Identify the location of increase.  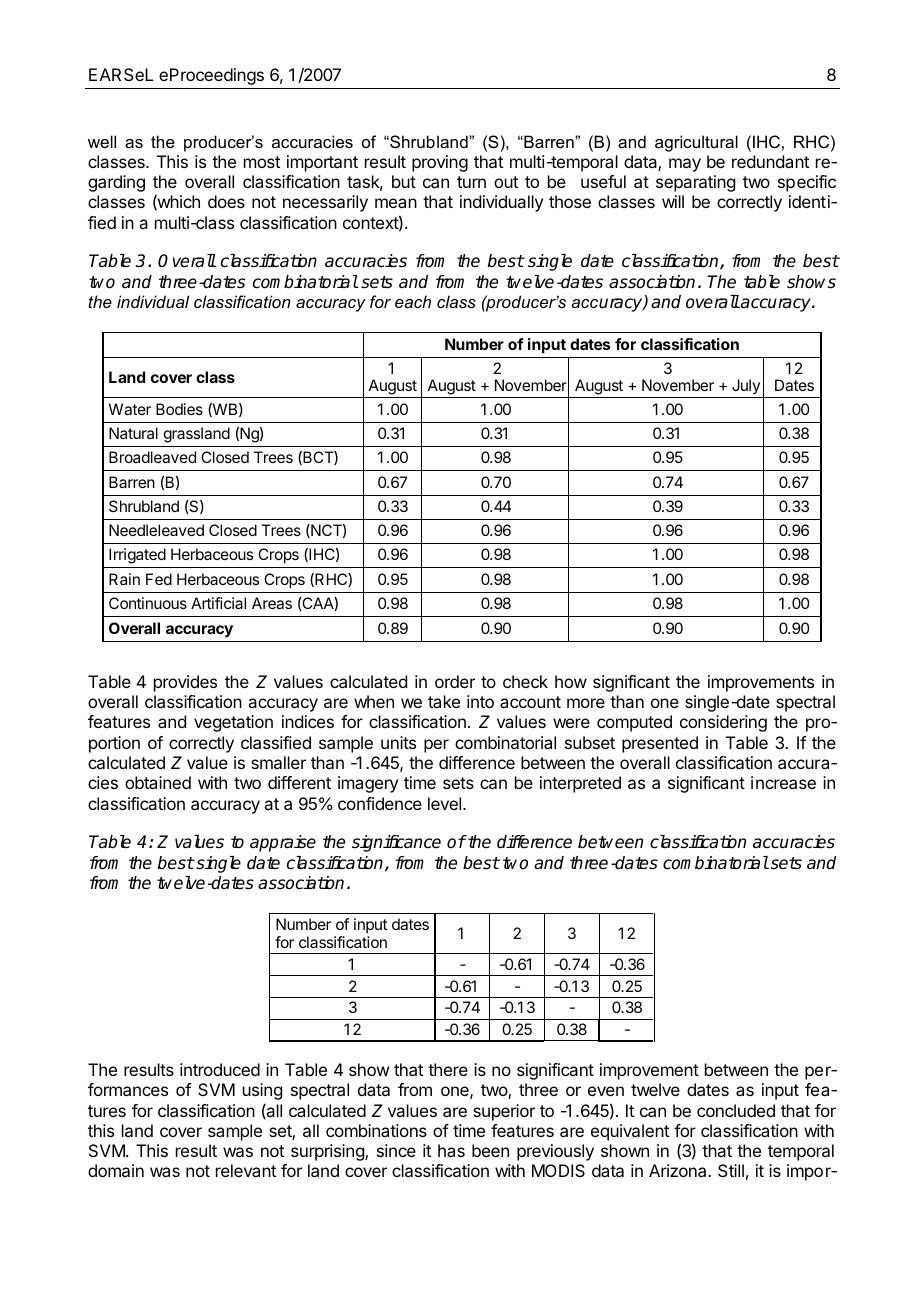
(783, 782).
